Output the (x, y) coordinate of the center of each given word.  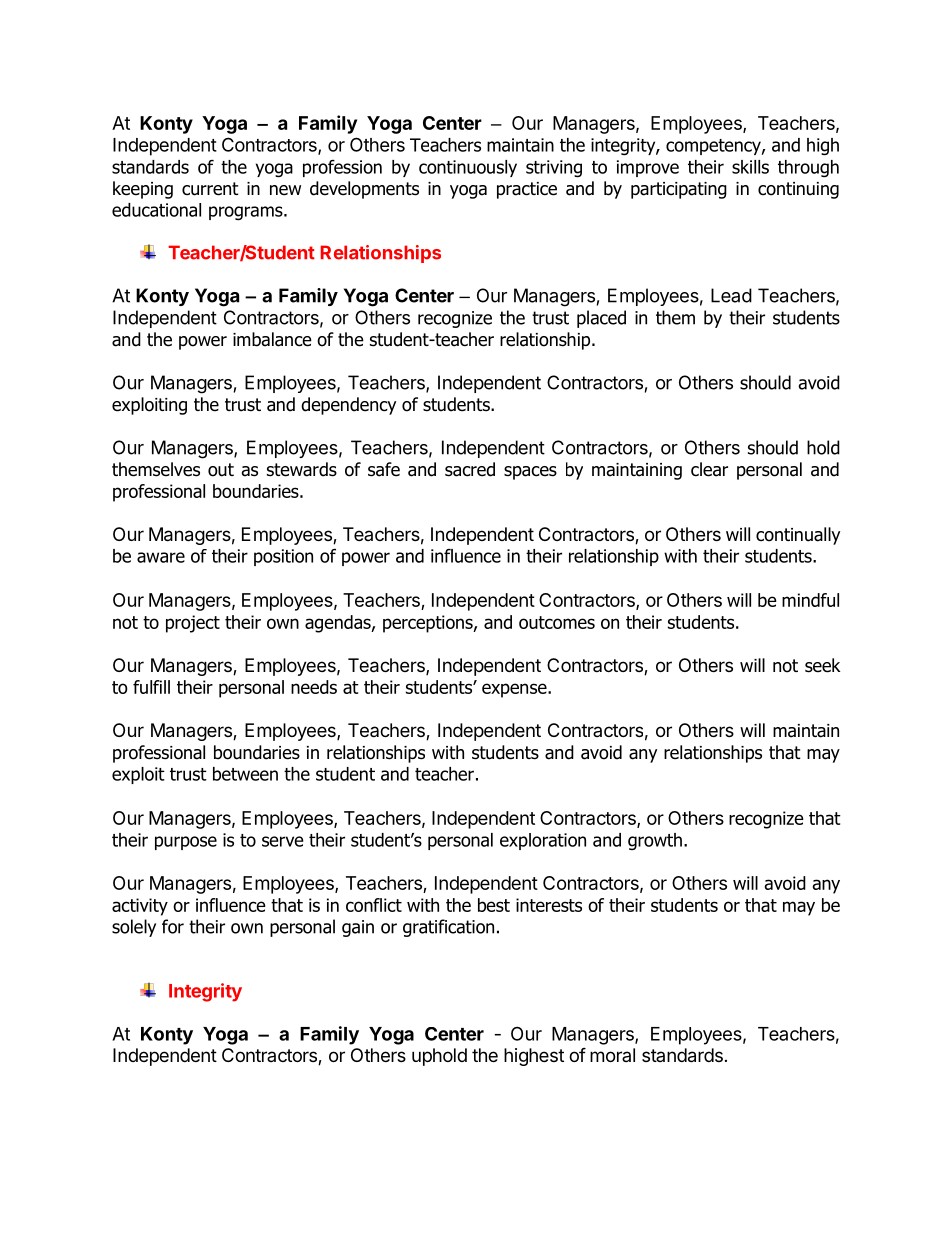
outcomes (557, 622)
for (173, 926)
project (193, 624)
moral (612, 1055)
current (210, 189)
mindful (810, 600)
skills (750, 167)
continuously (468, 168)
